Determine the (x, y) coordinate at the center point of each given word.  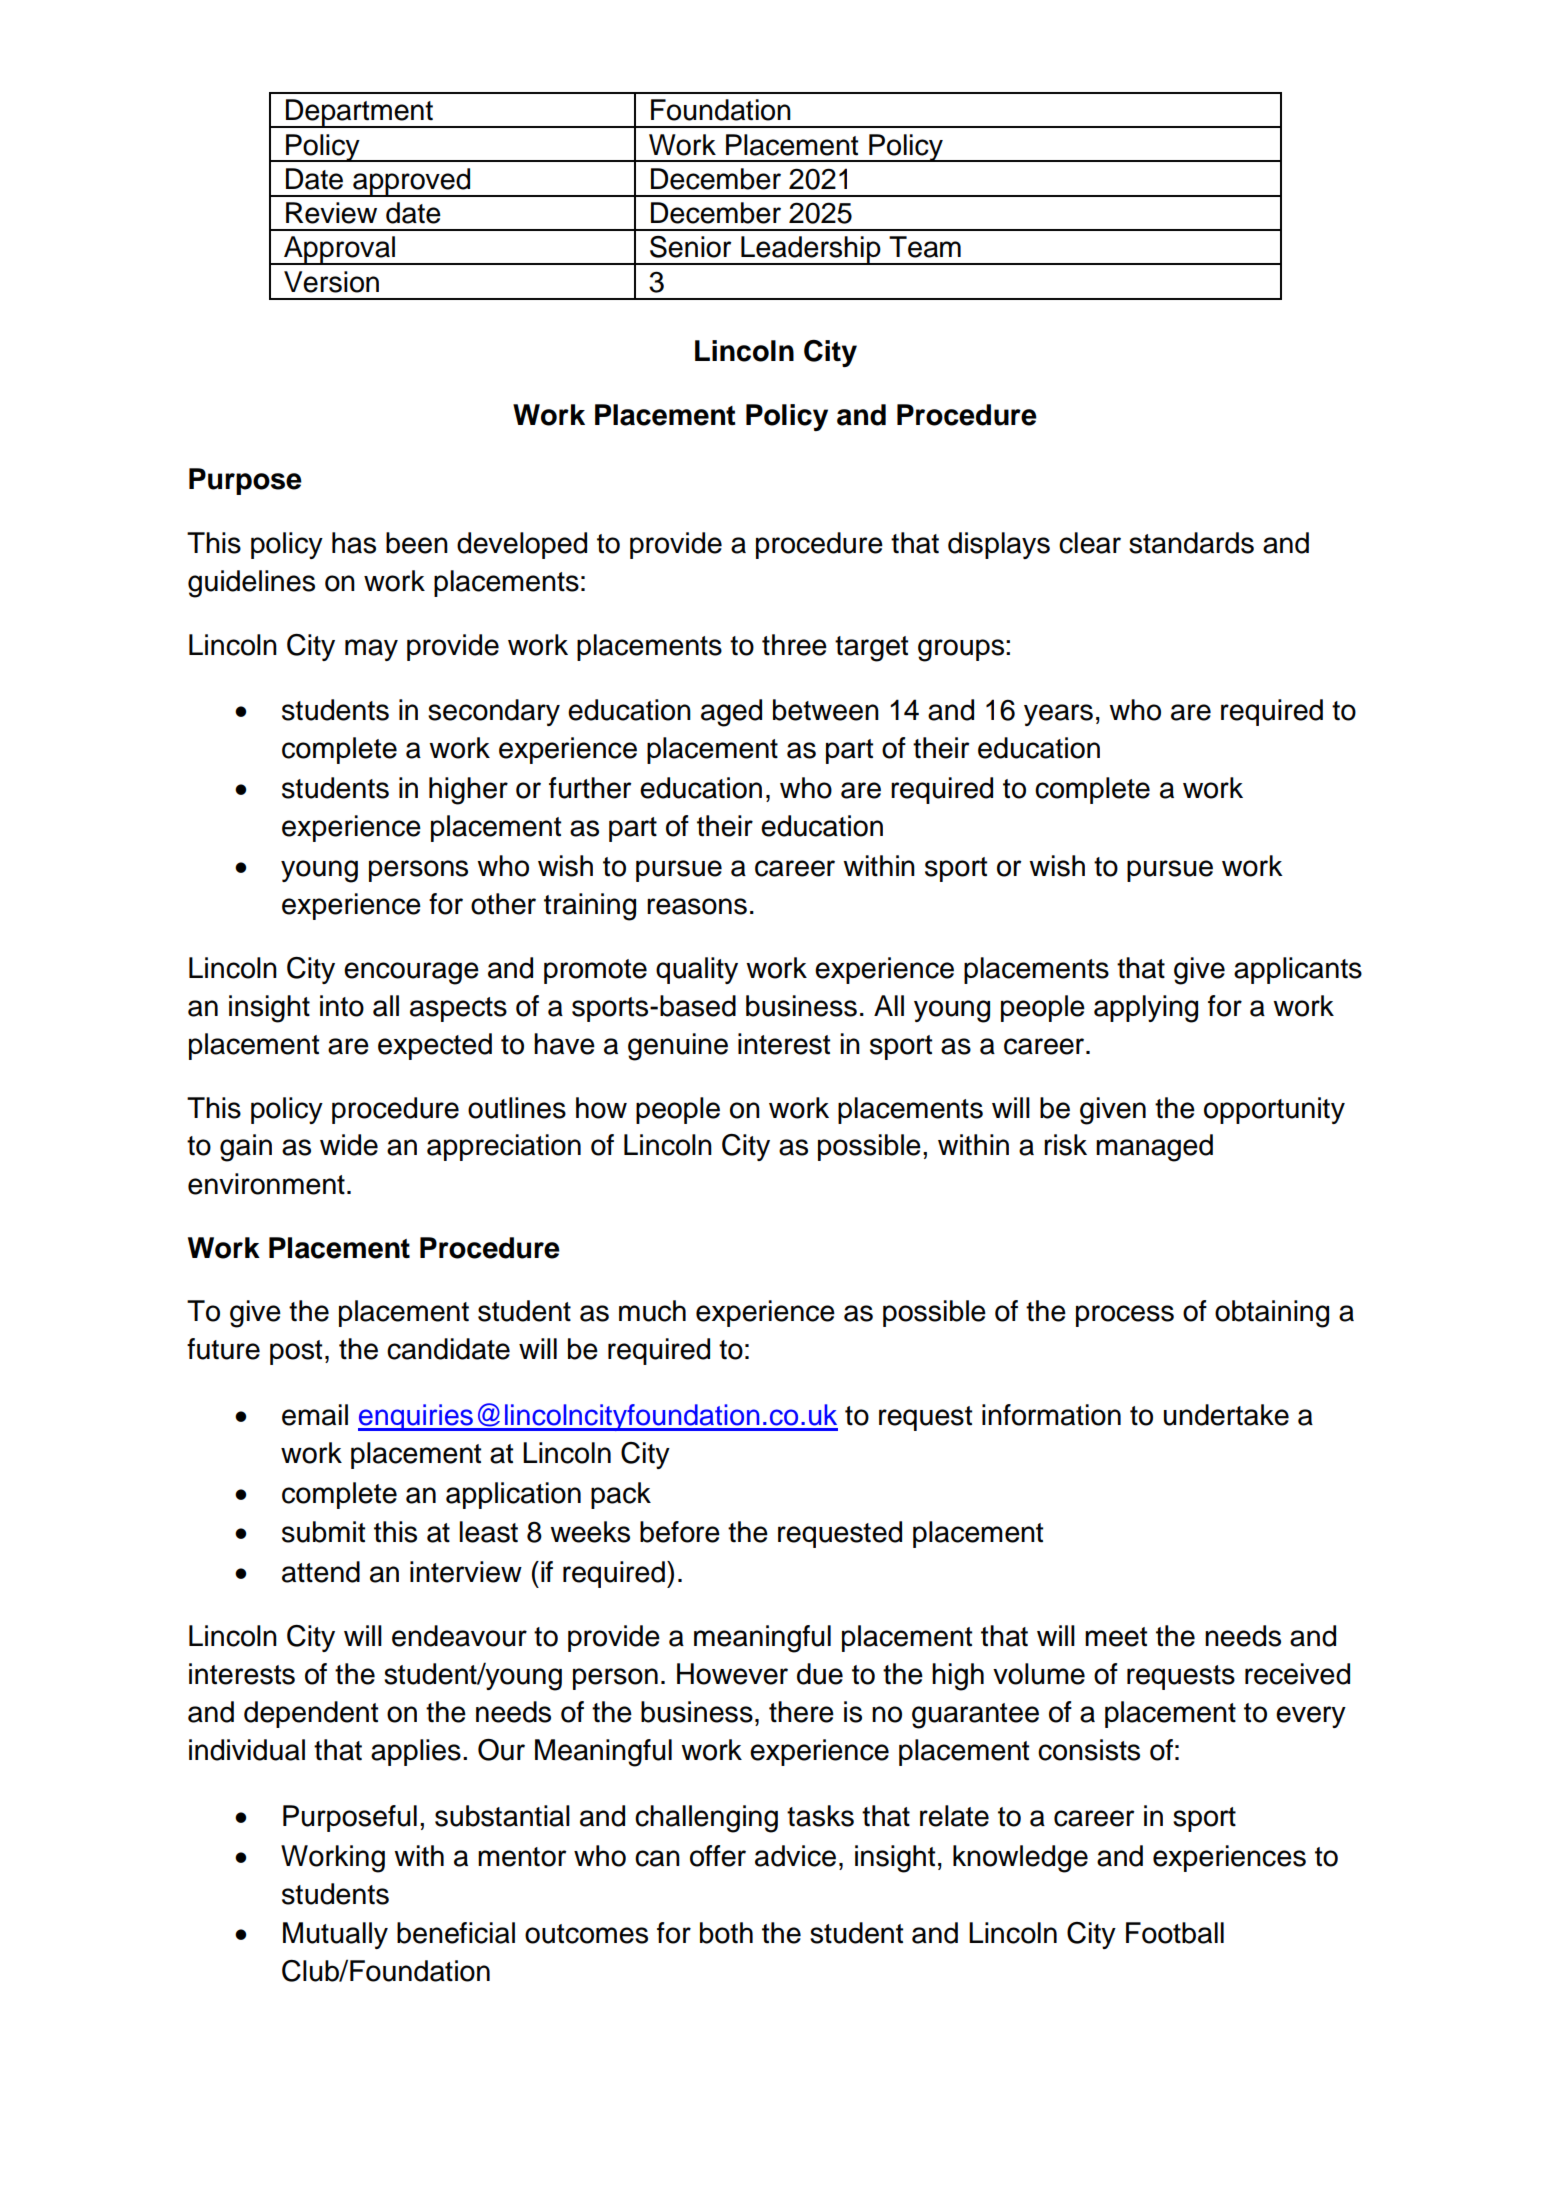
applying (1146, 1009)
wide (349, 1145)
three (794, 645)
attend (321, 1572)
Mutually (335, 1935)
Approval (340, 250)
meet (1116, 1637)
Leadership (811, 250)
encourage (411, 973)
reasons (697, 906)
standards (1191, 543)
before (680, 1532)
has (354, 543)
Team (925, 247)
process (1125, 1316)
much (652, 1311)
